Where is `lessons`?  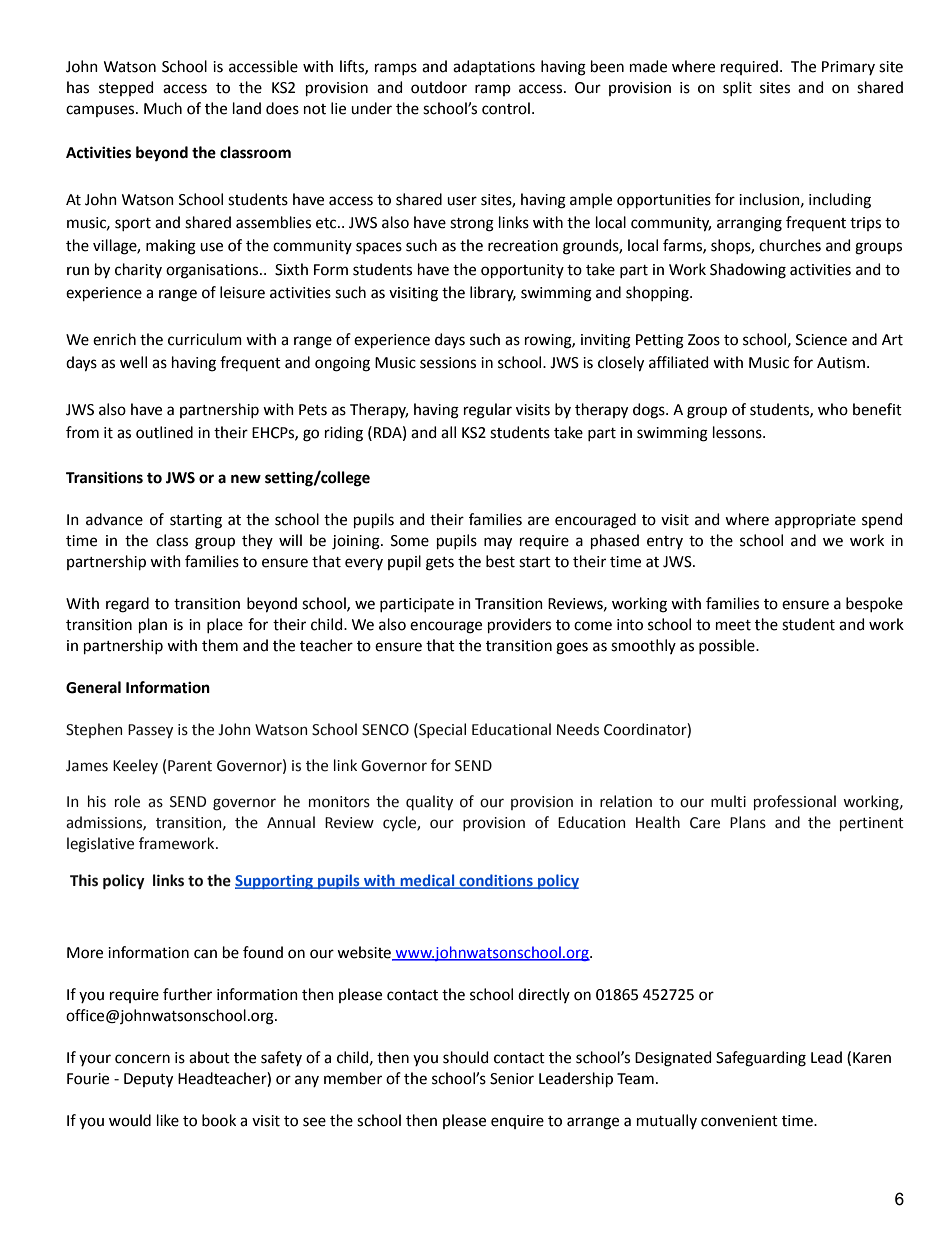 lessons is located at coordinates (738, 432).
